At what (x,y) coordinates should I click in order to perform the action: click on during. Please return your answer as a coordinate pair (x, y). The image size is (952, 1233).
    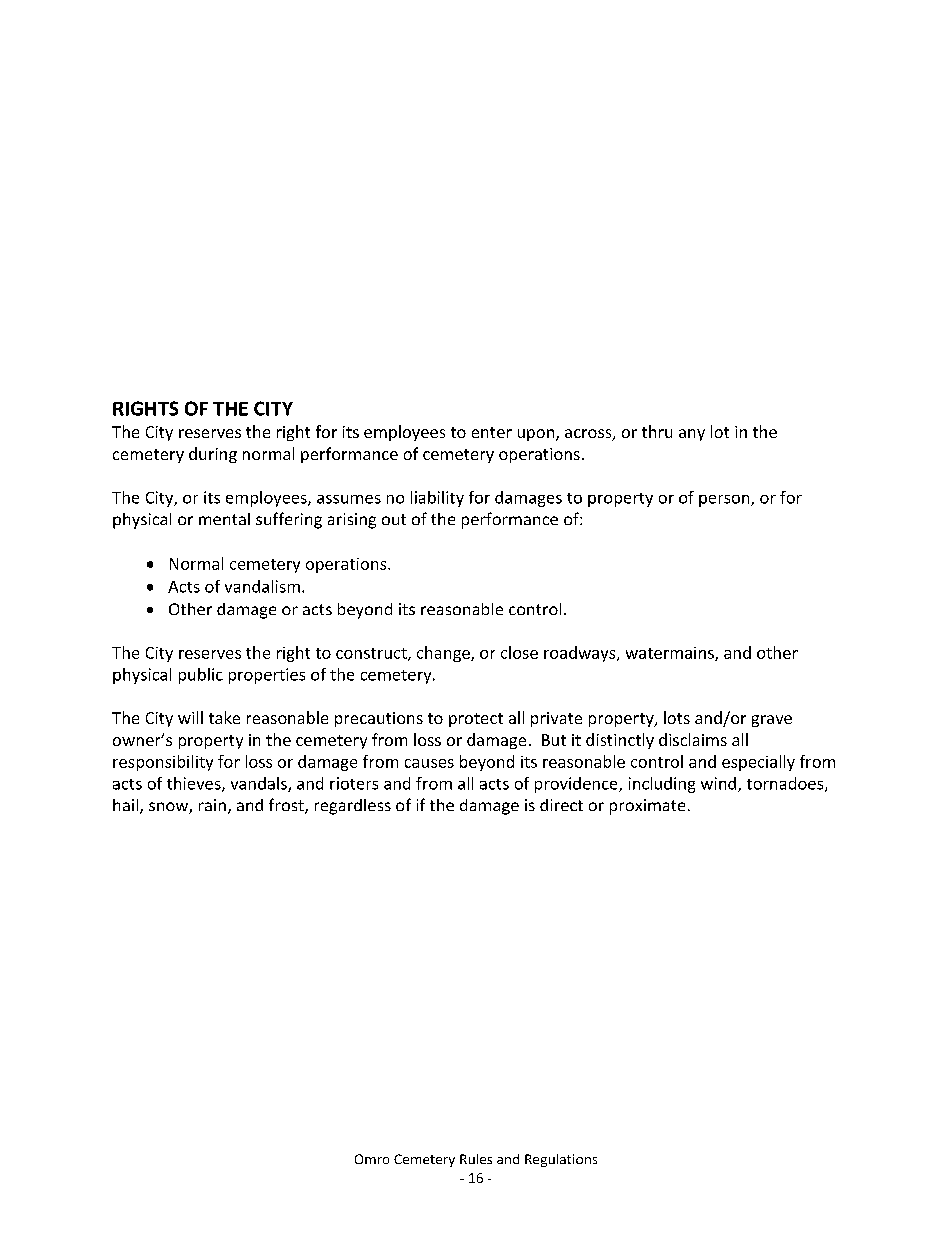
    Looking at the image, I should click on (213, 455).
